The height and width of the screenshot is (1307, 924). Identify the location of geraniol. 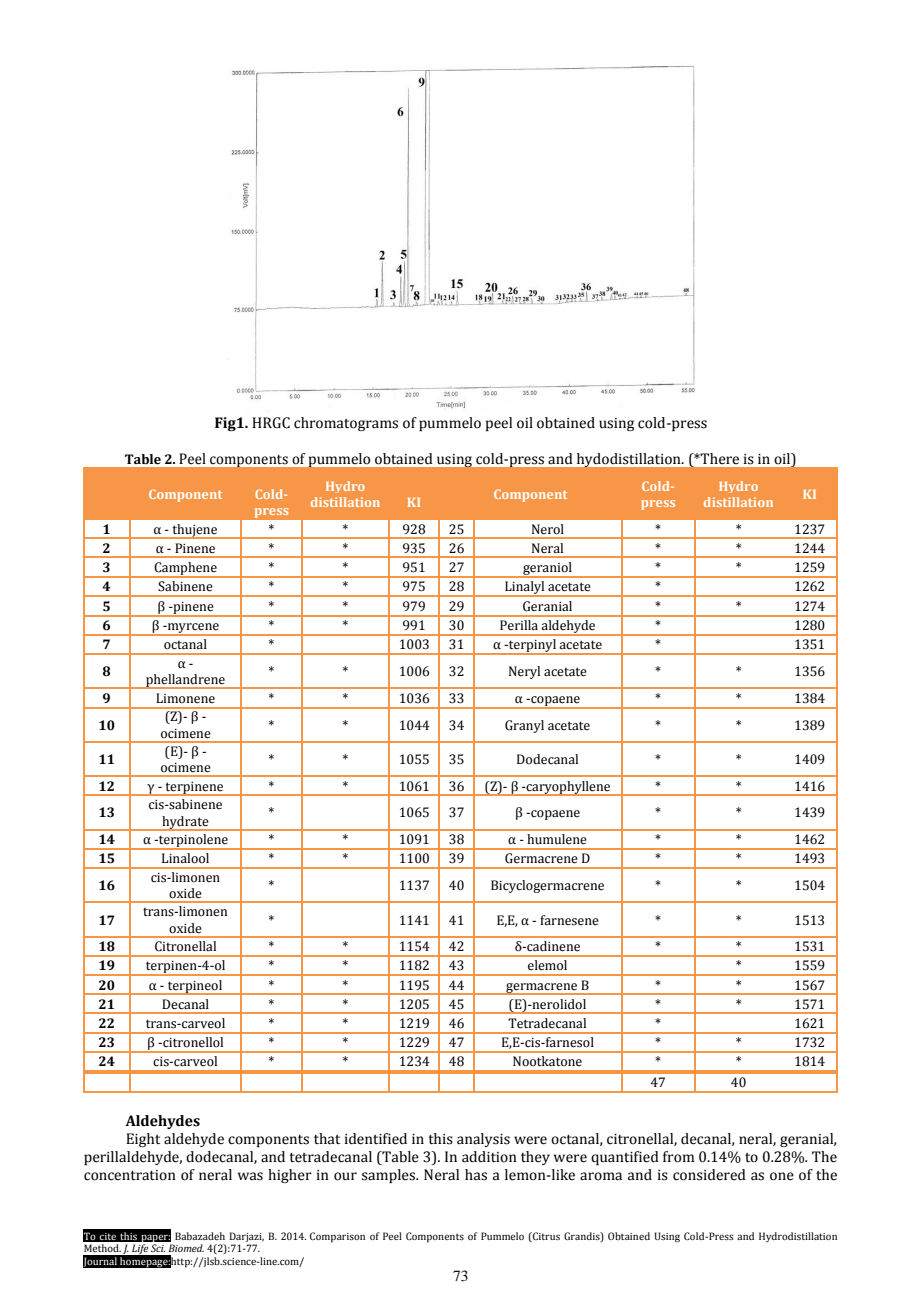
(547, 569).
